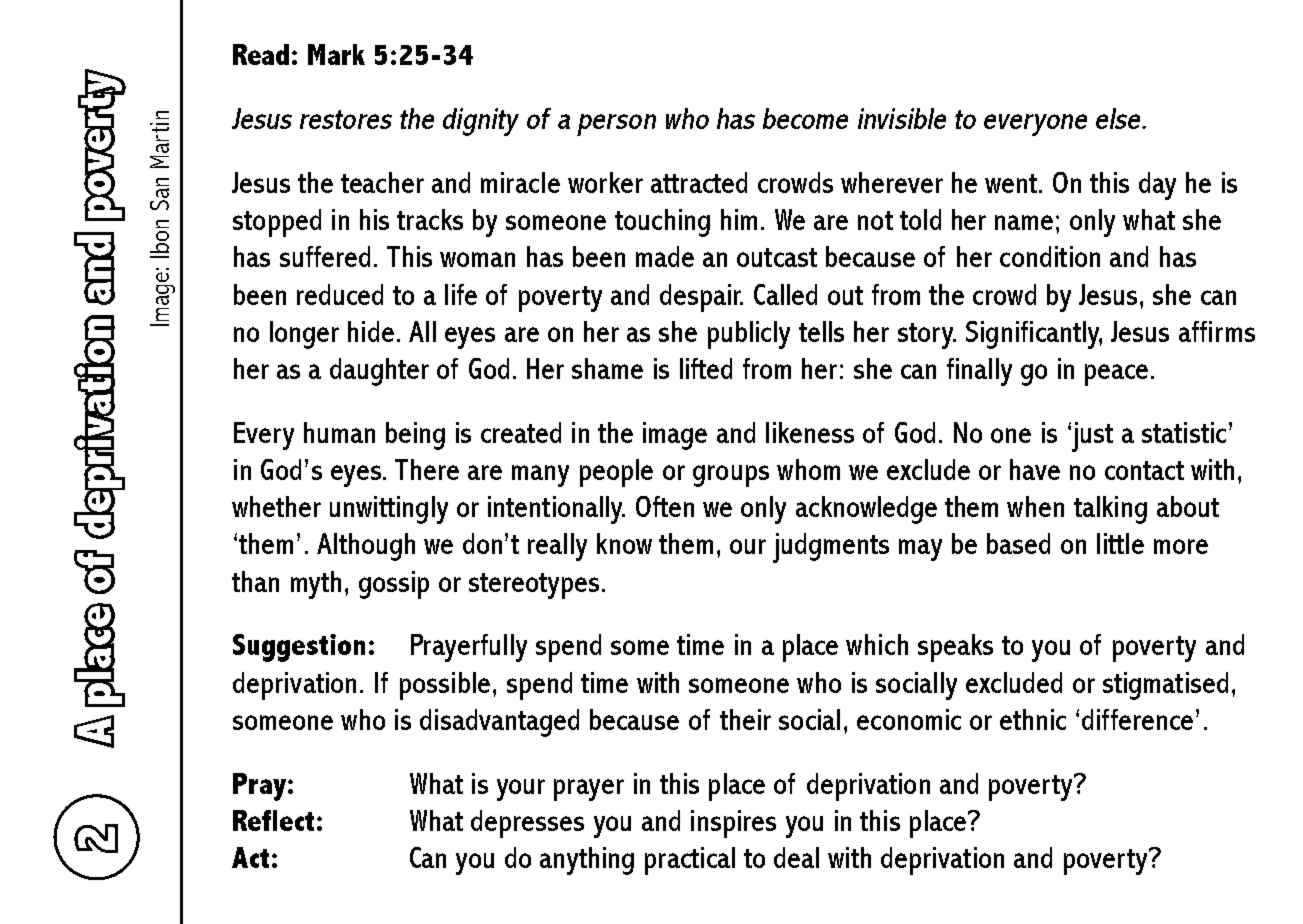  What do you see at coordinates (273, 820) in the document?
I see `Reflect` at bounding box center [273, 820].
